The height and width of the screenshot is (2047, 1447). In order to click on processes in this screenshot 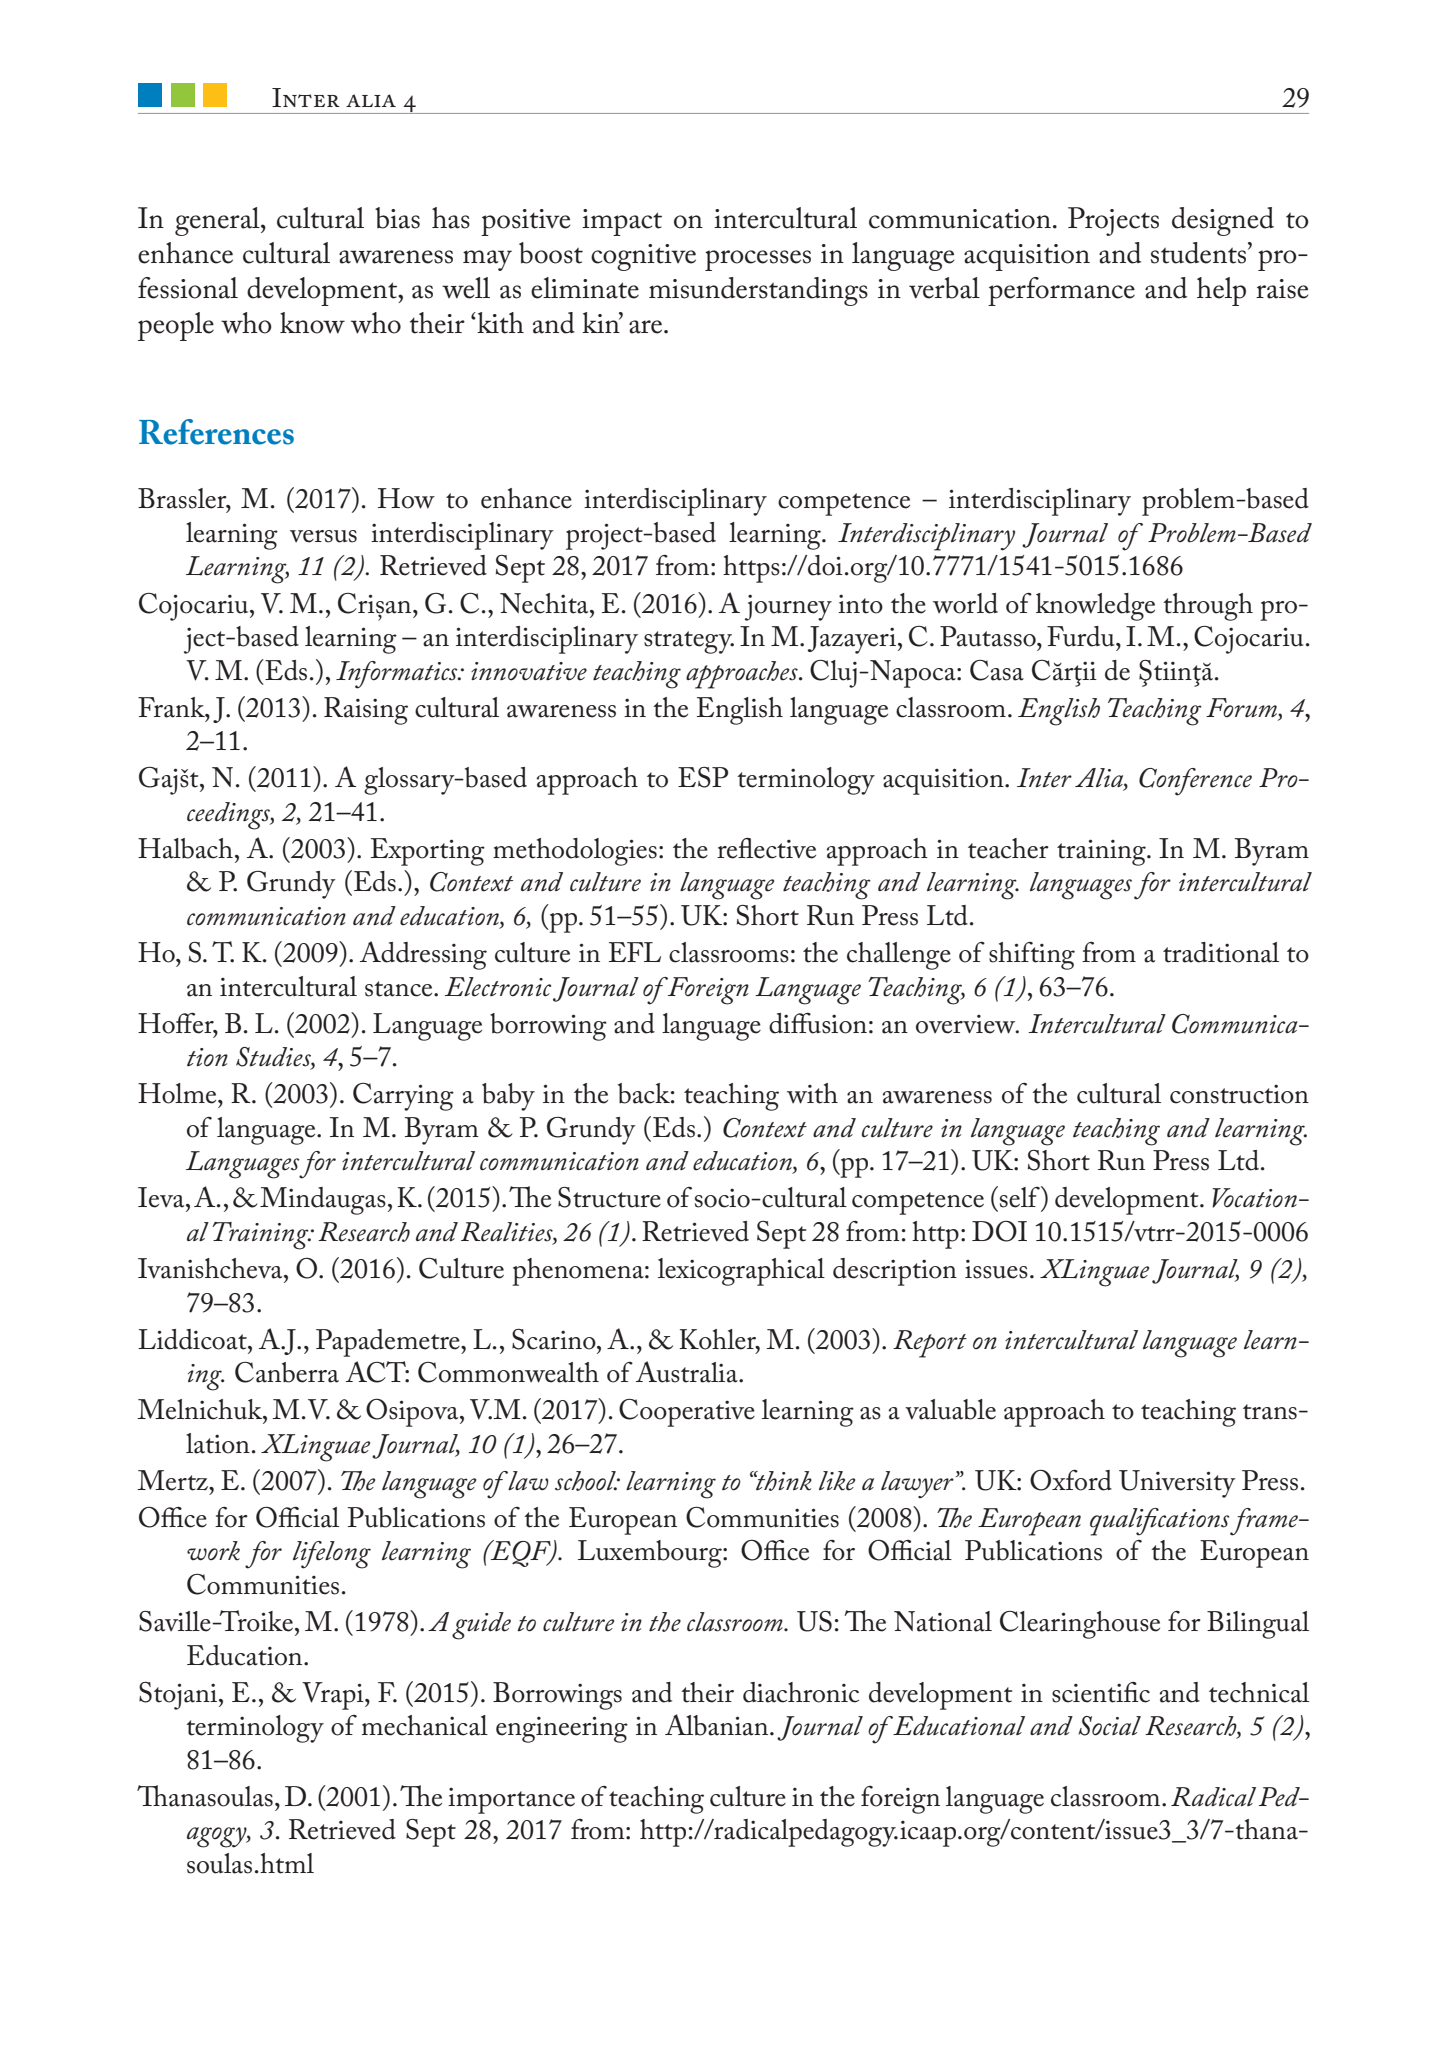, I will do `click(758, 260)`.
